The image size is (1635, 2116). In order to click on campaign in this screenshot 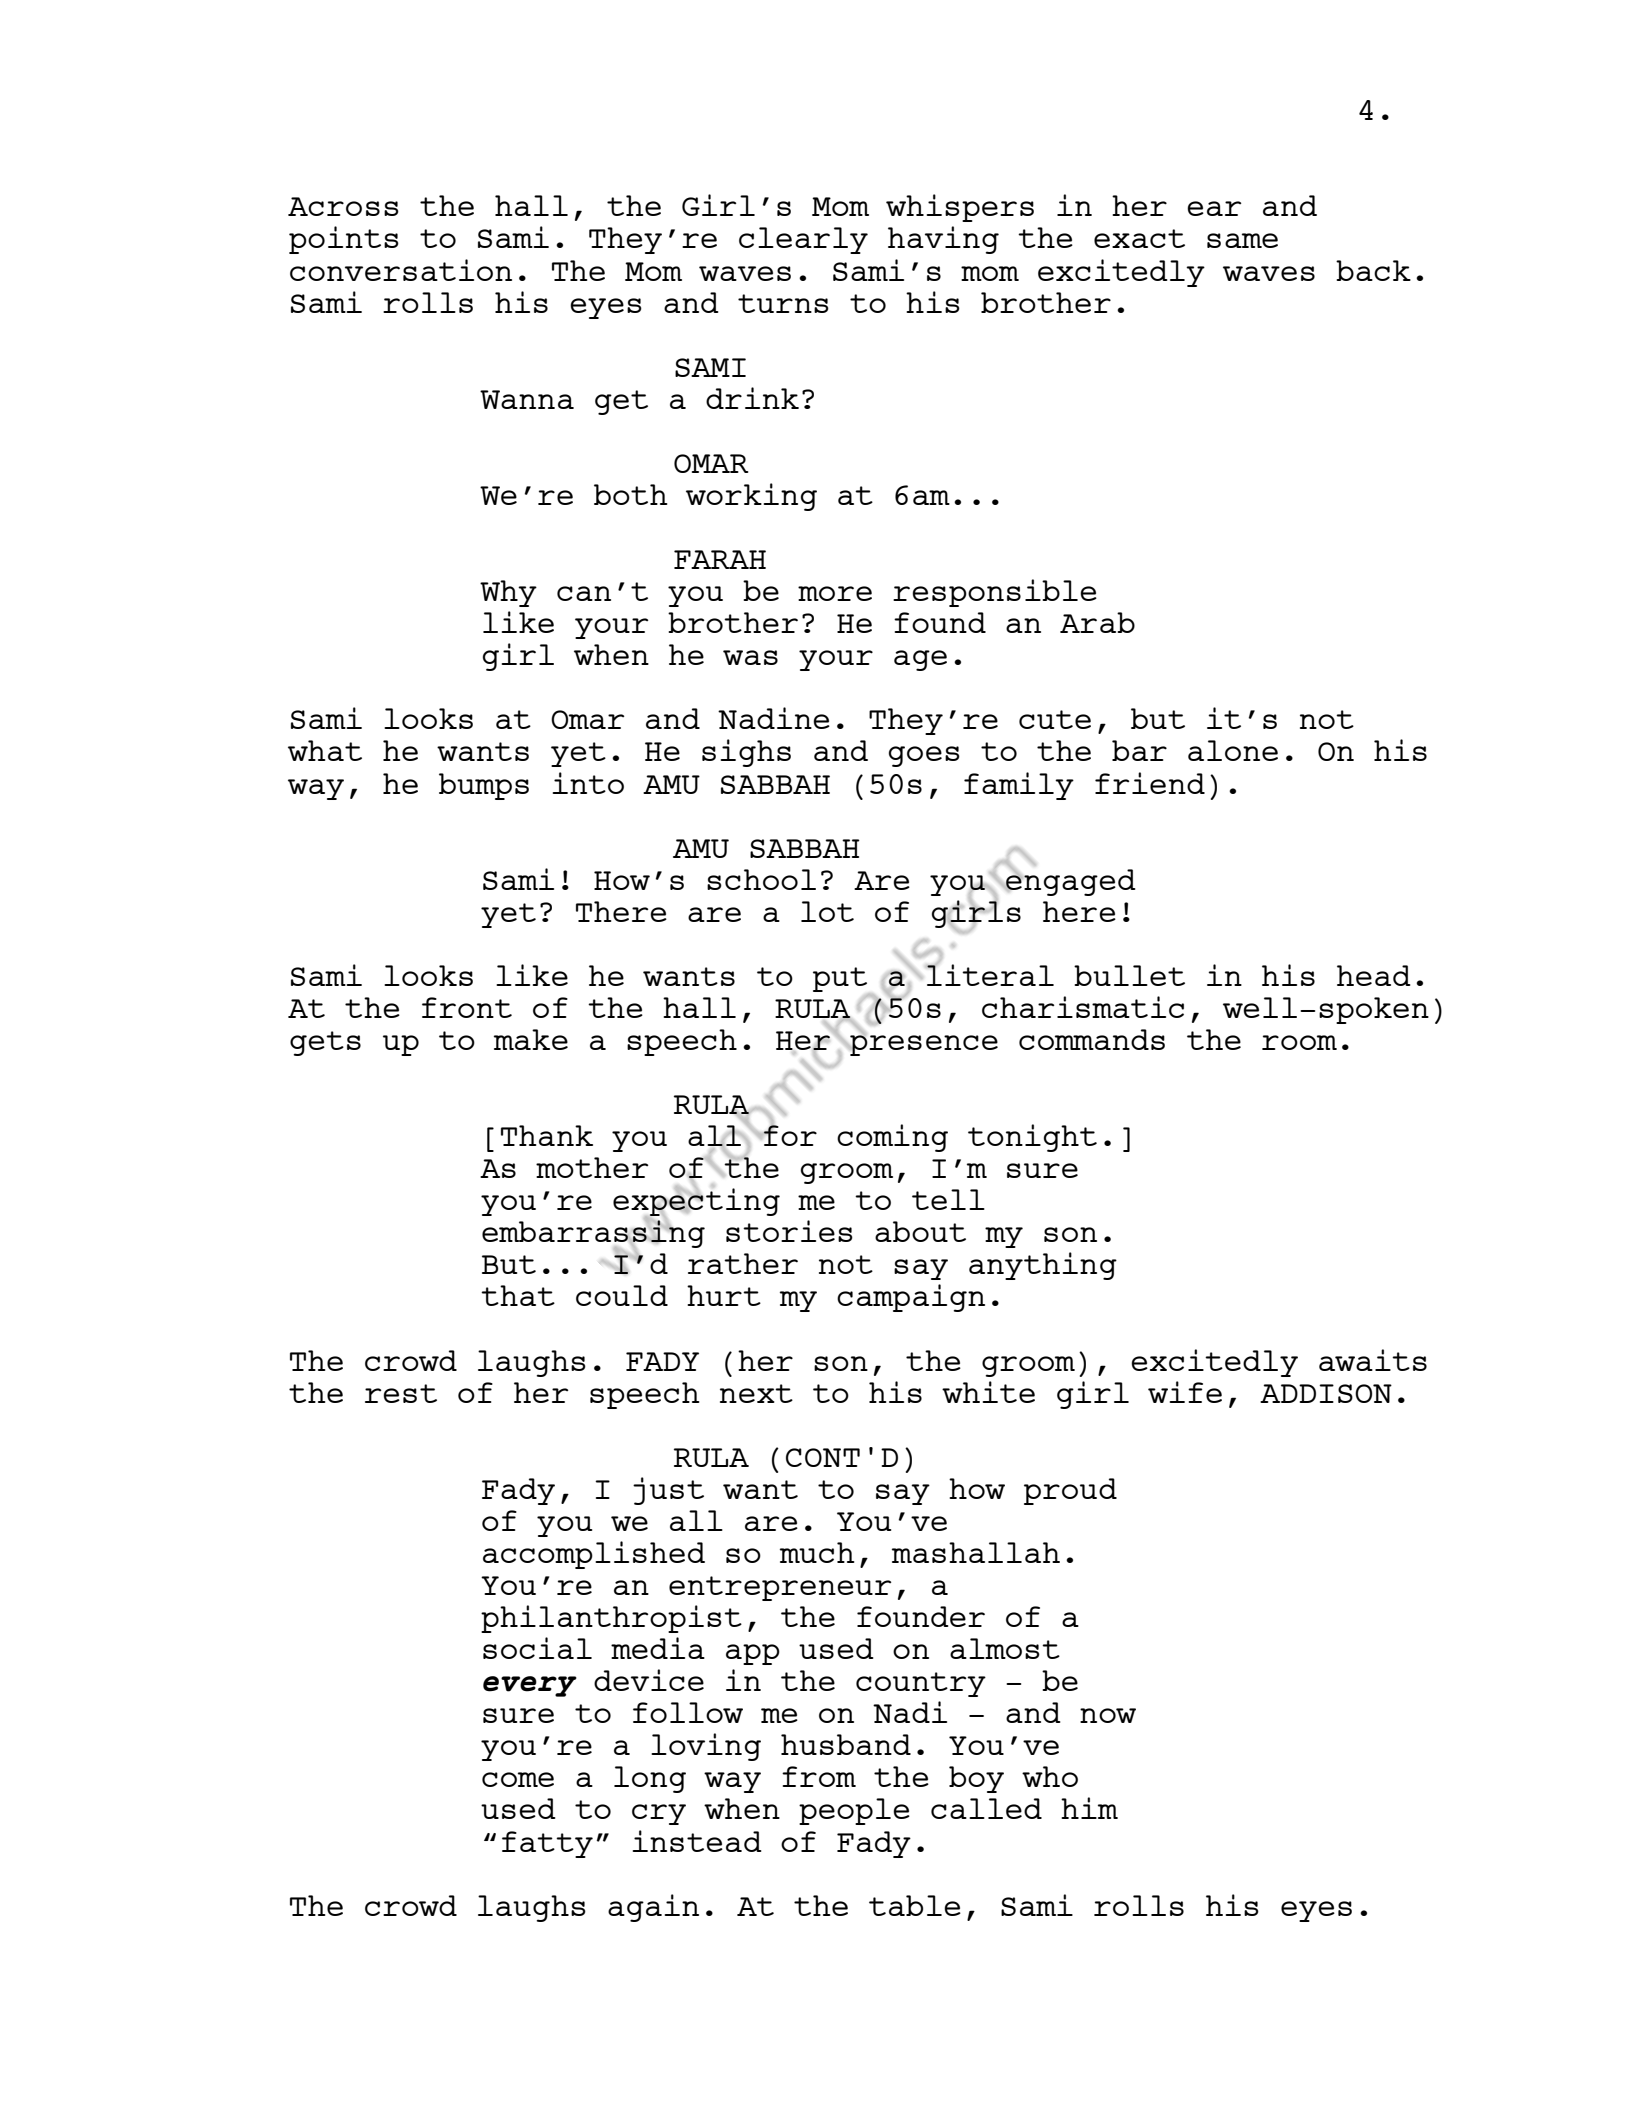, I will do `click(911, 1298)`.
